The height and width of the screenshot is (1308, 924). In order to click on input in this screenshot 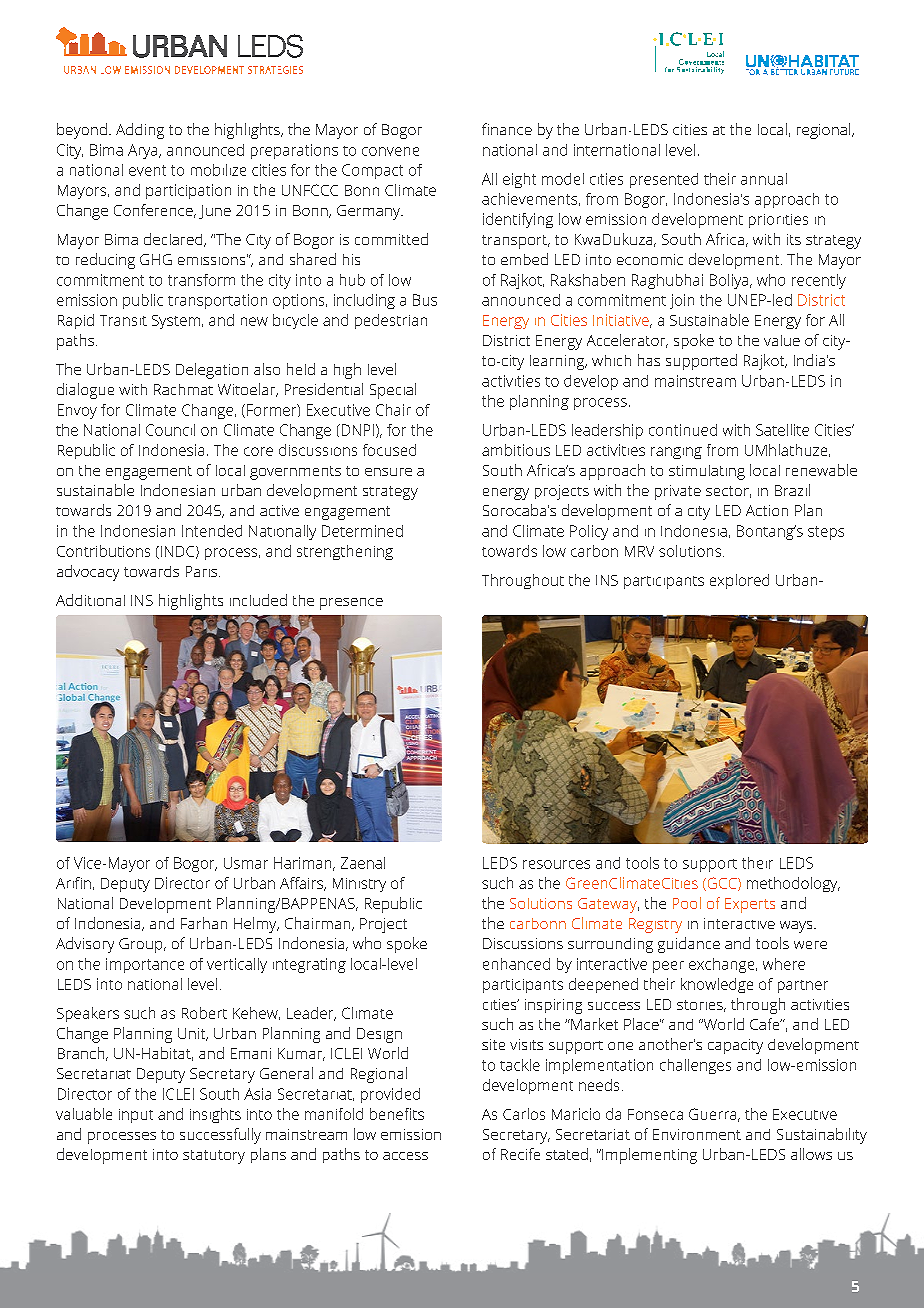, I will do `click(136, 1116)`.
